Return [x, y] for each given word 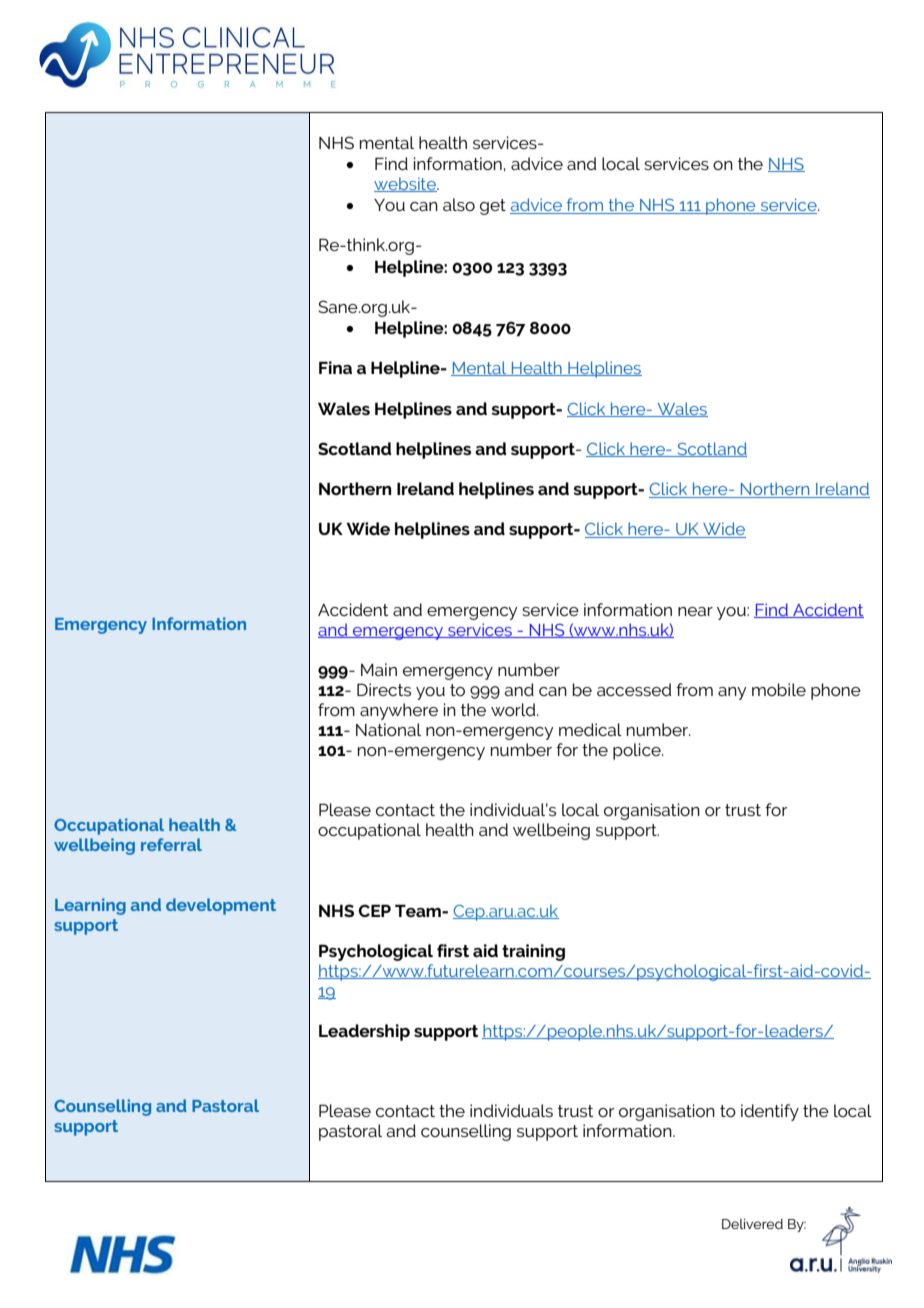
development [221, 906]
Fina [335, 367]
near [695, 611]
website [406, 184]
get [493, 207]
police [638, 751]
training [533, 952]
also [459, 204]
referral [171, 844]
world [514, 709]
